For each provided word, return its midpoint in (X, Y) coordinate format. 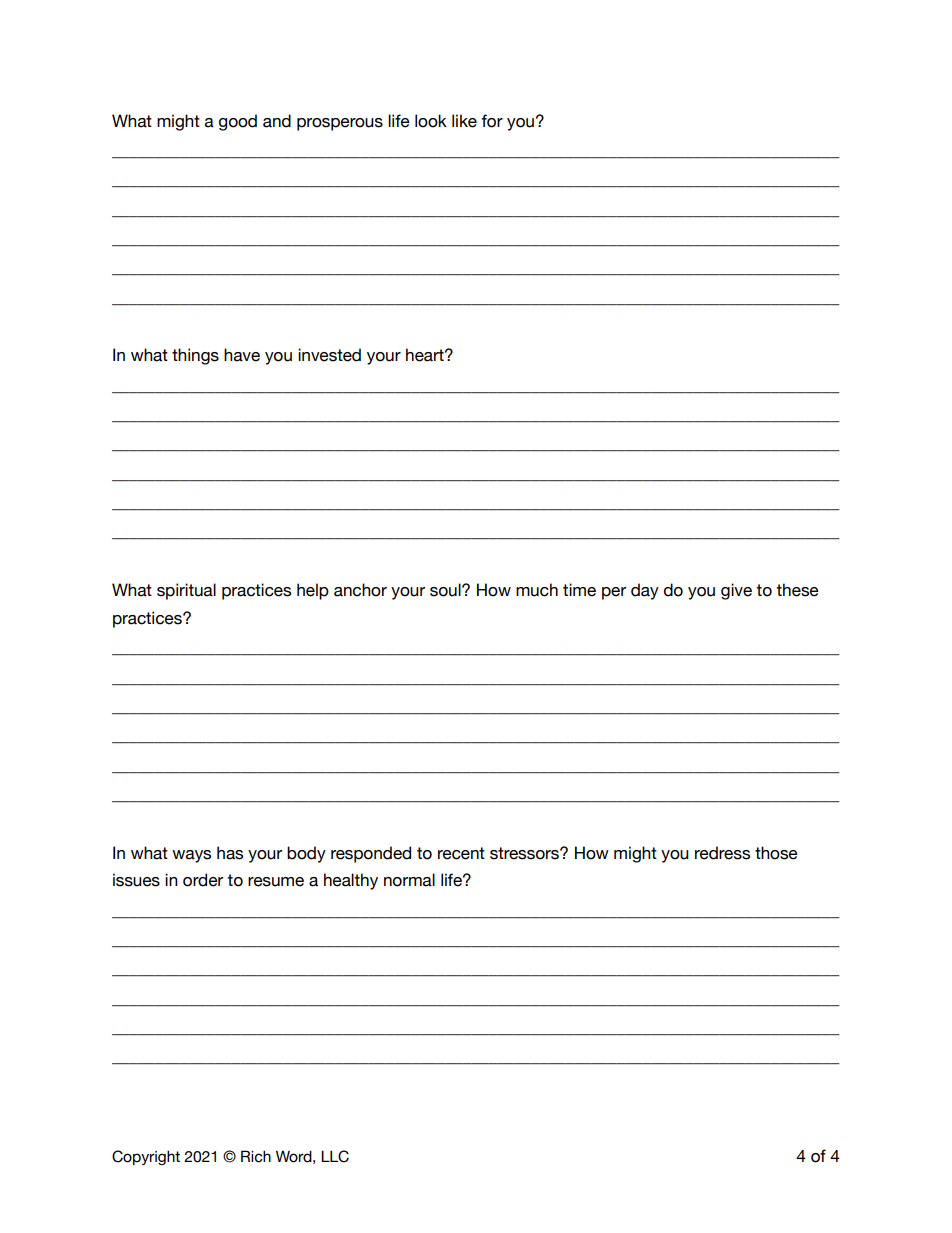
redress (722, 853)
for (492, 121)
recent (461, 853)
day (645, 591)
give (736, 591)
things (195, 356)
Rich (256, 1156)
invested (329, 355)
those (776, 853)
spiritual (186, 591)
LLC (335, 1156)
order (203, 880)
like (464, 121)
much (537, 590)
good (238, 122)
